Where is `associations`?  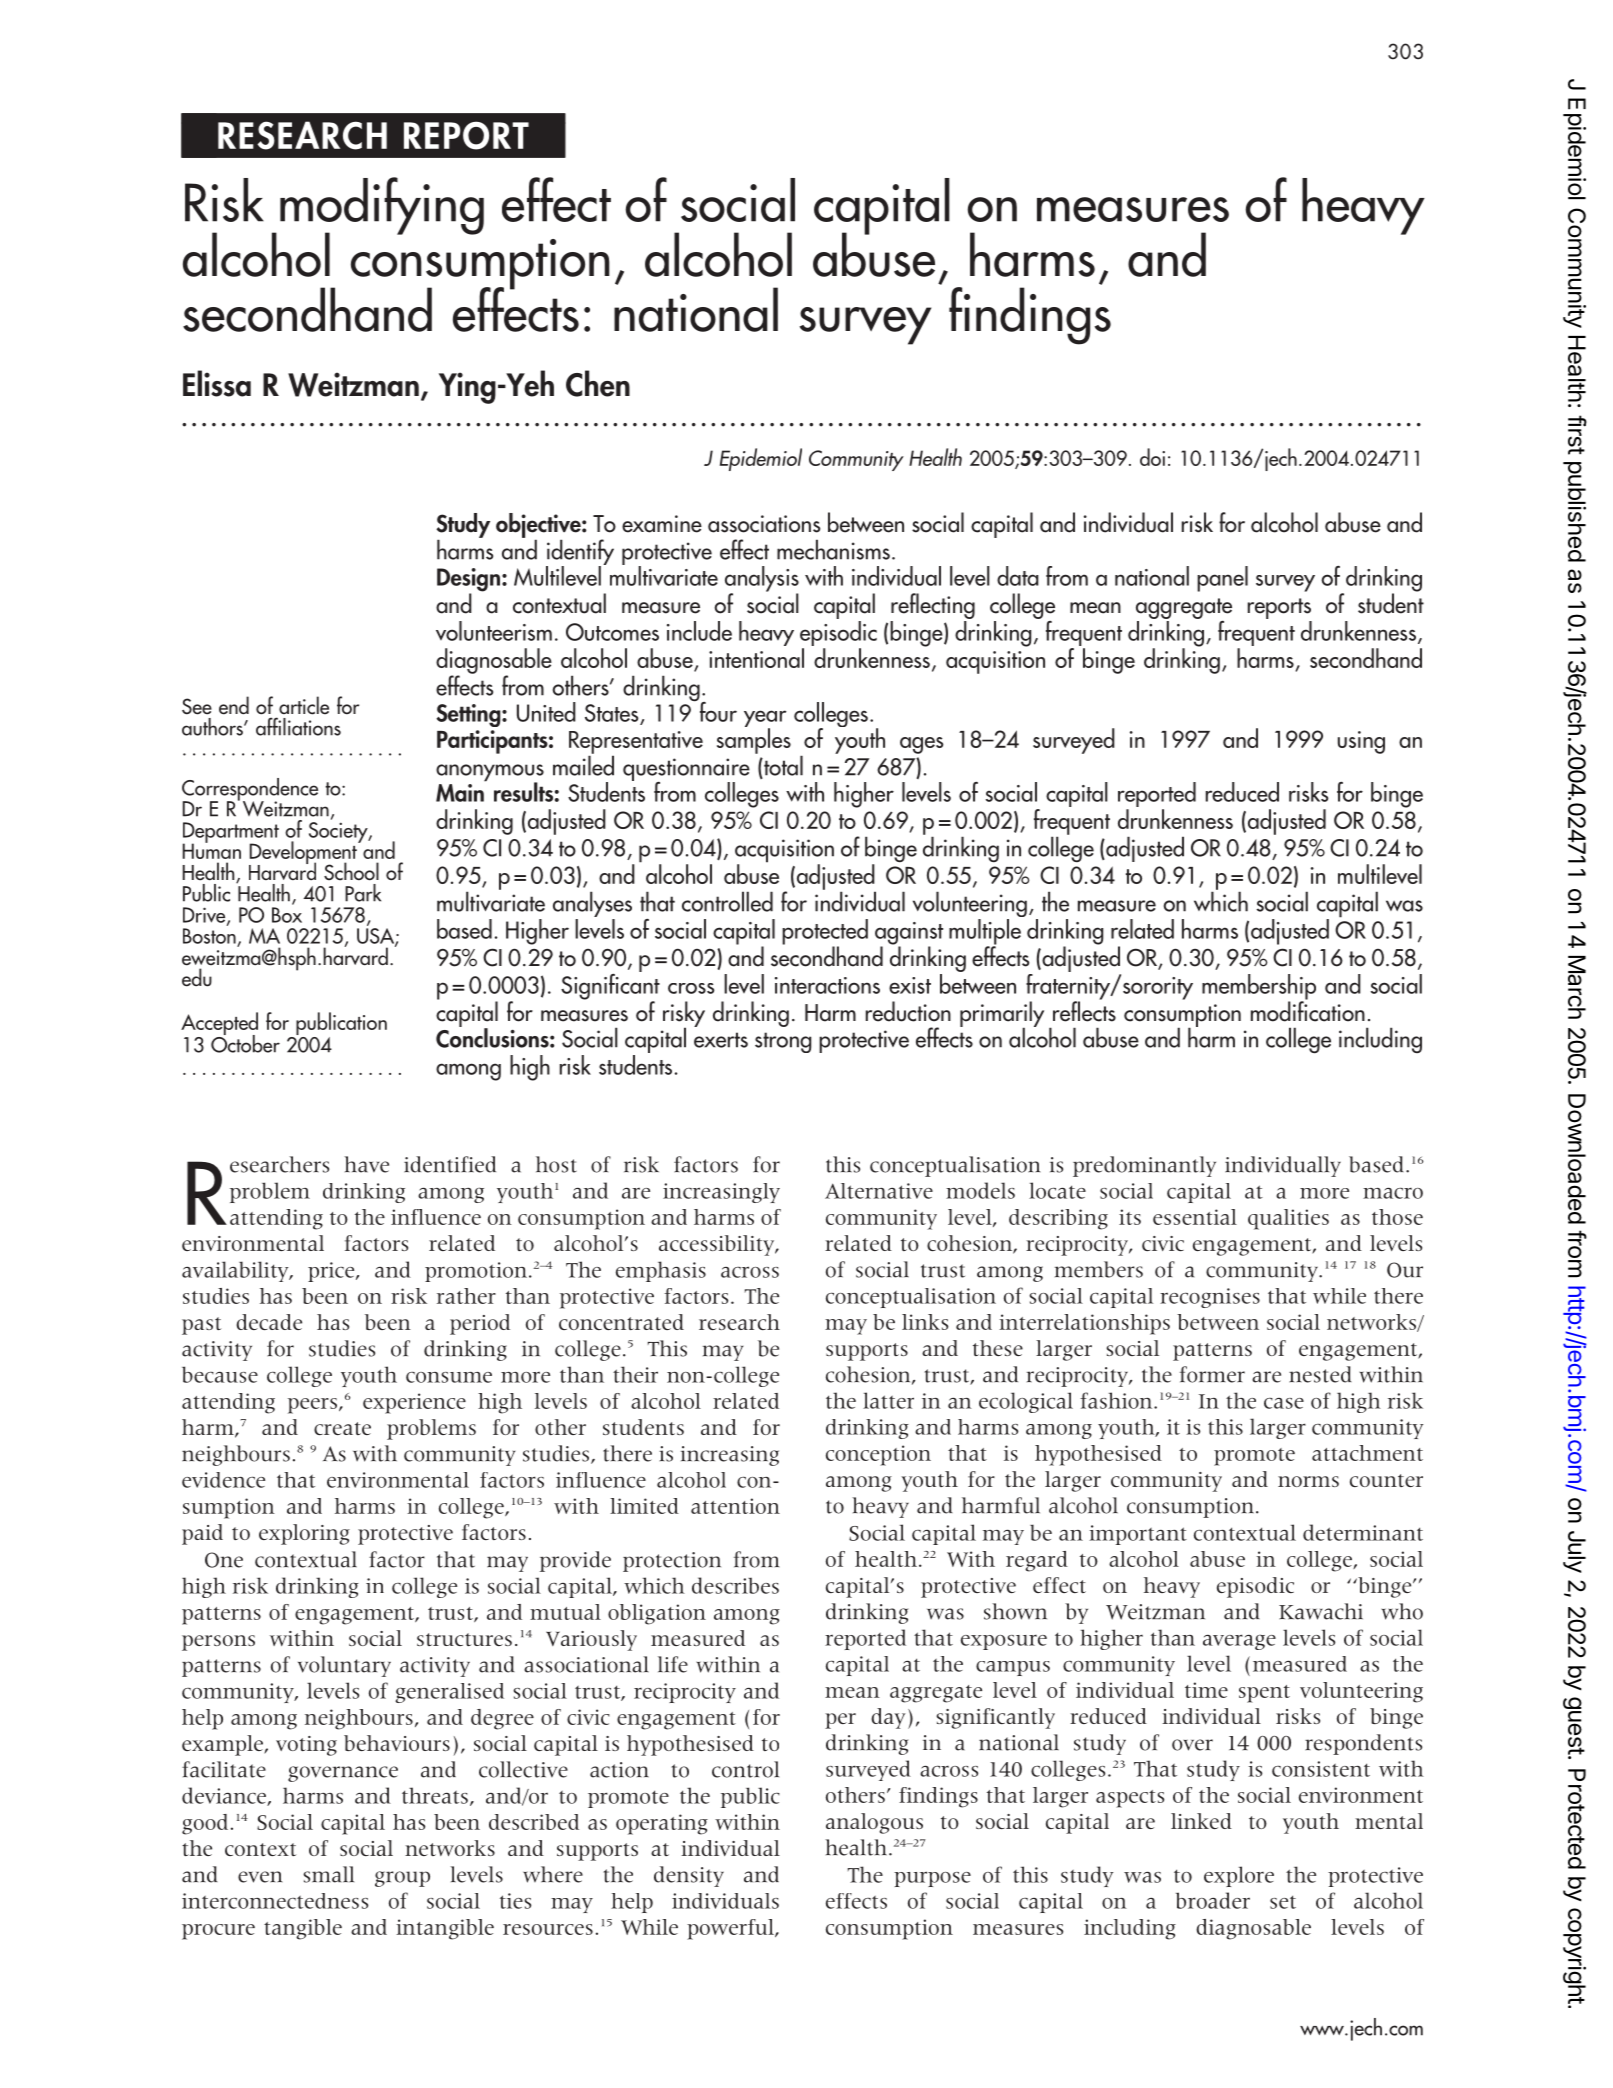 associations is located at coordinates (764, 524).
